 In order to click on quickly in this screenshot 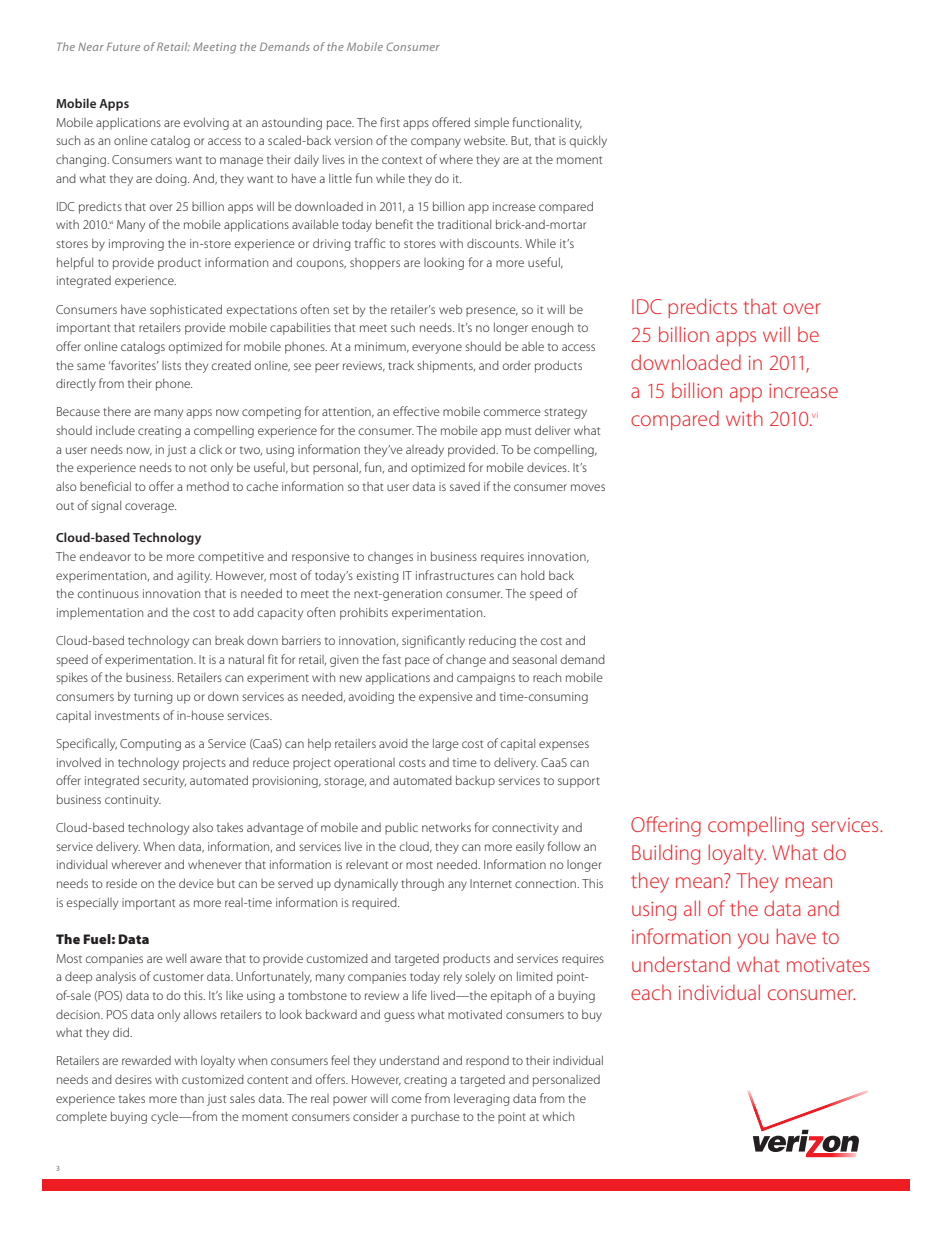, I will do `click(588, 142)`.
